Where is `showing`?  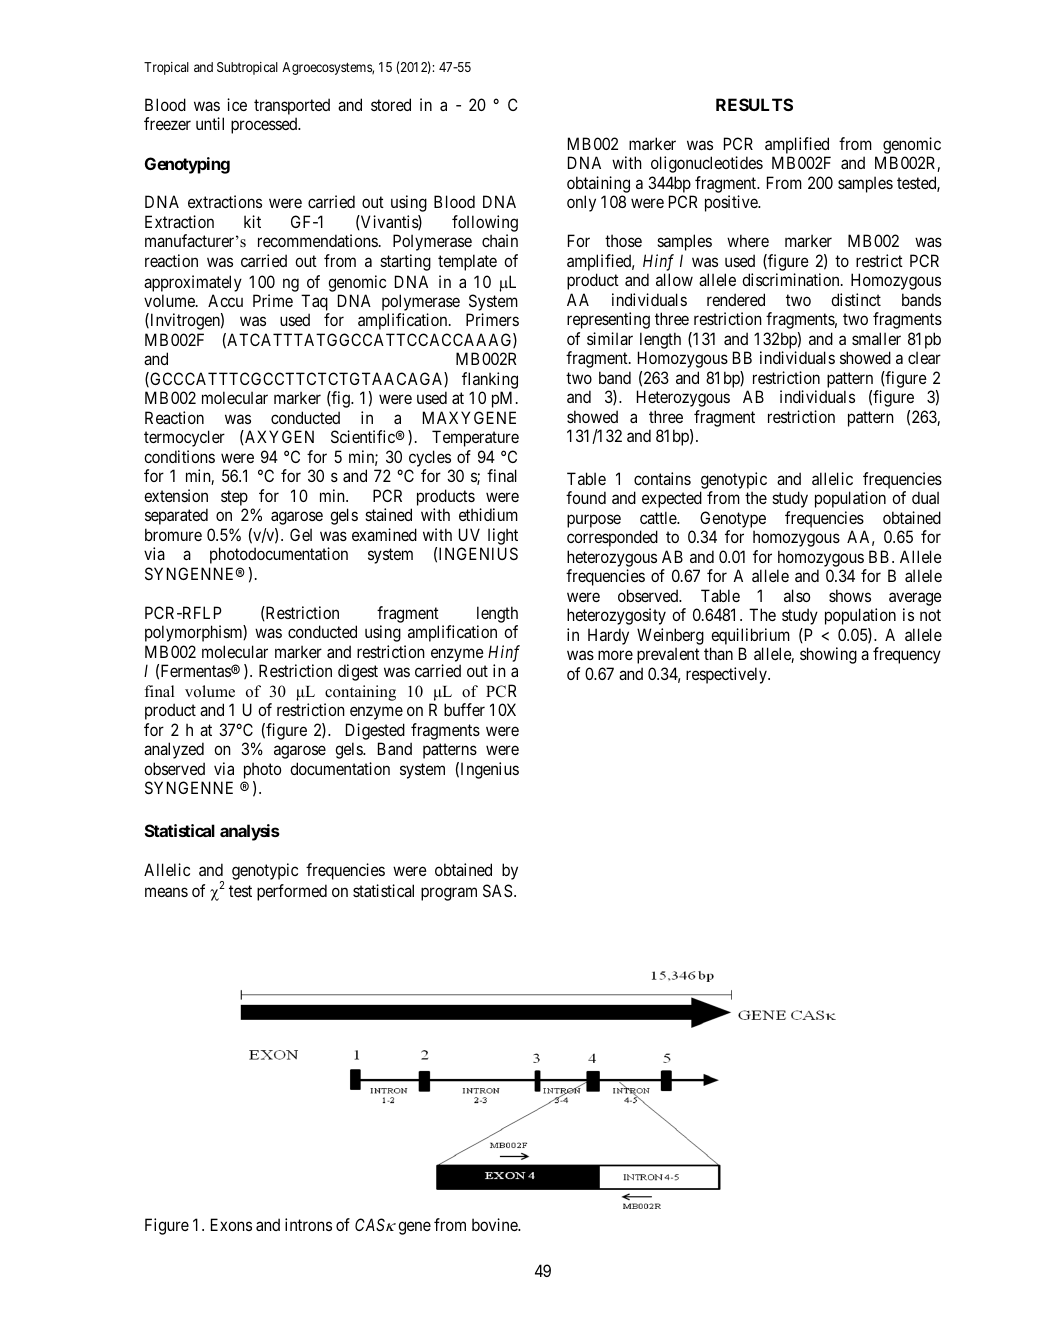
showing is located at coordinates (828, 655).
